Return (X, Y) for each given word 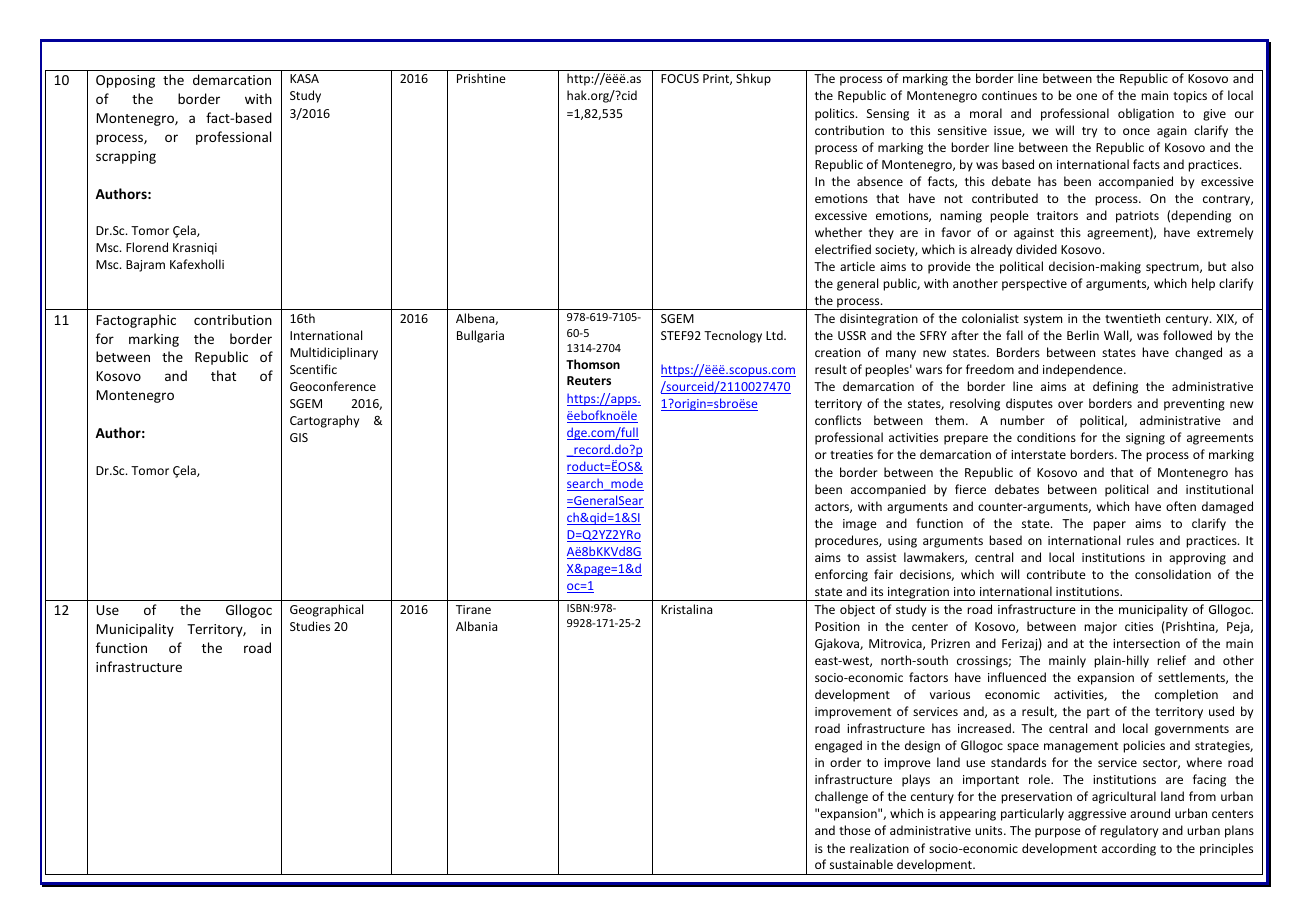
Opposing (125, 81)
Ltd (775, 335)
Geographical (326, 610)
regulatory (1129, 831)
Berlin (1083, 335)
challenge (841, 797)
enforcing (841, 575)
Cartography (324, 421)
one (1086, 96)
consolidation (1173, 574)
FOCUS (680, 78)
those (855, 830)
